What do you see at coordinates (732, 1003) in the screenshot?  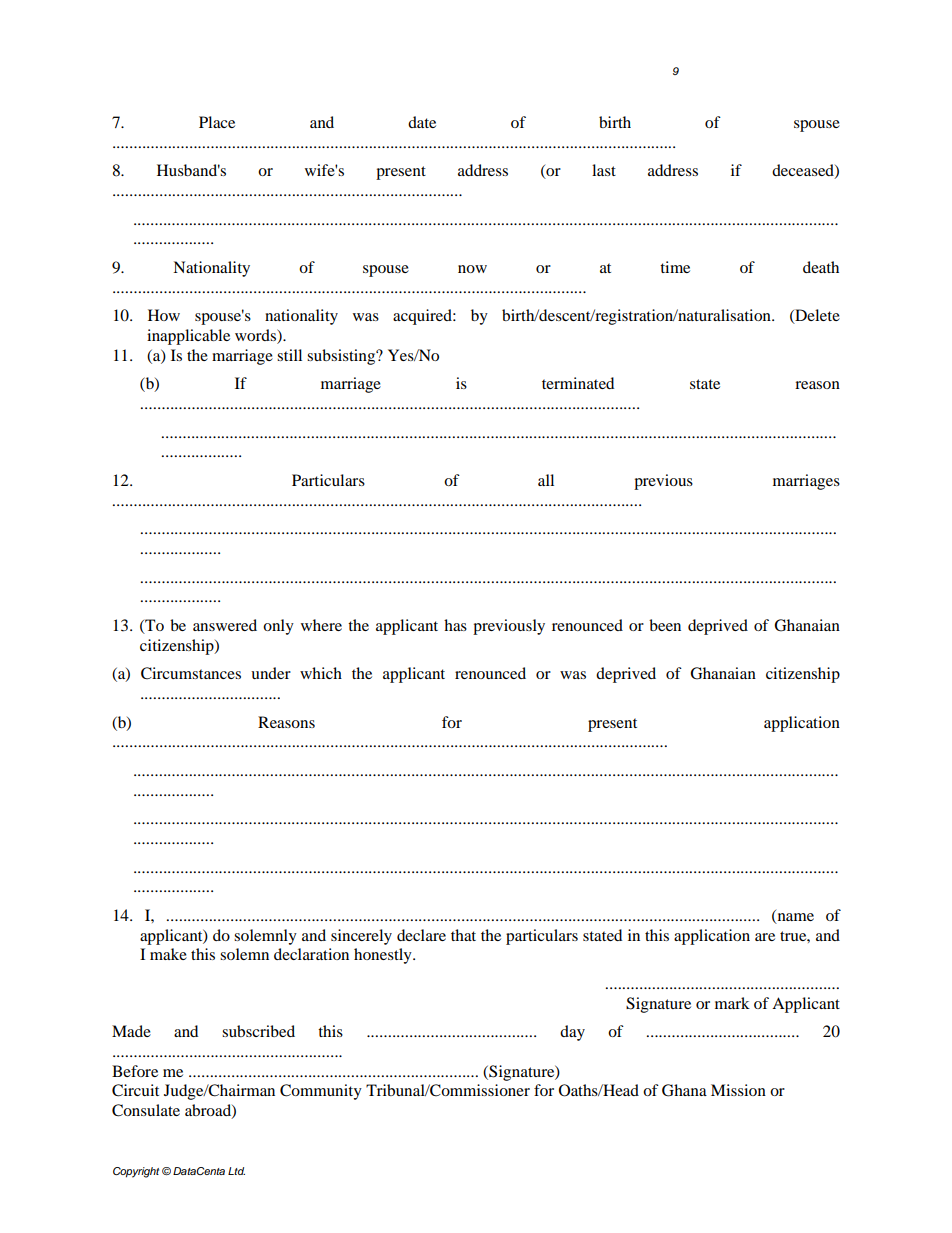 I see `mark` at bounding box center [732, 1003].
